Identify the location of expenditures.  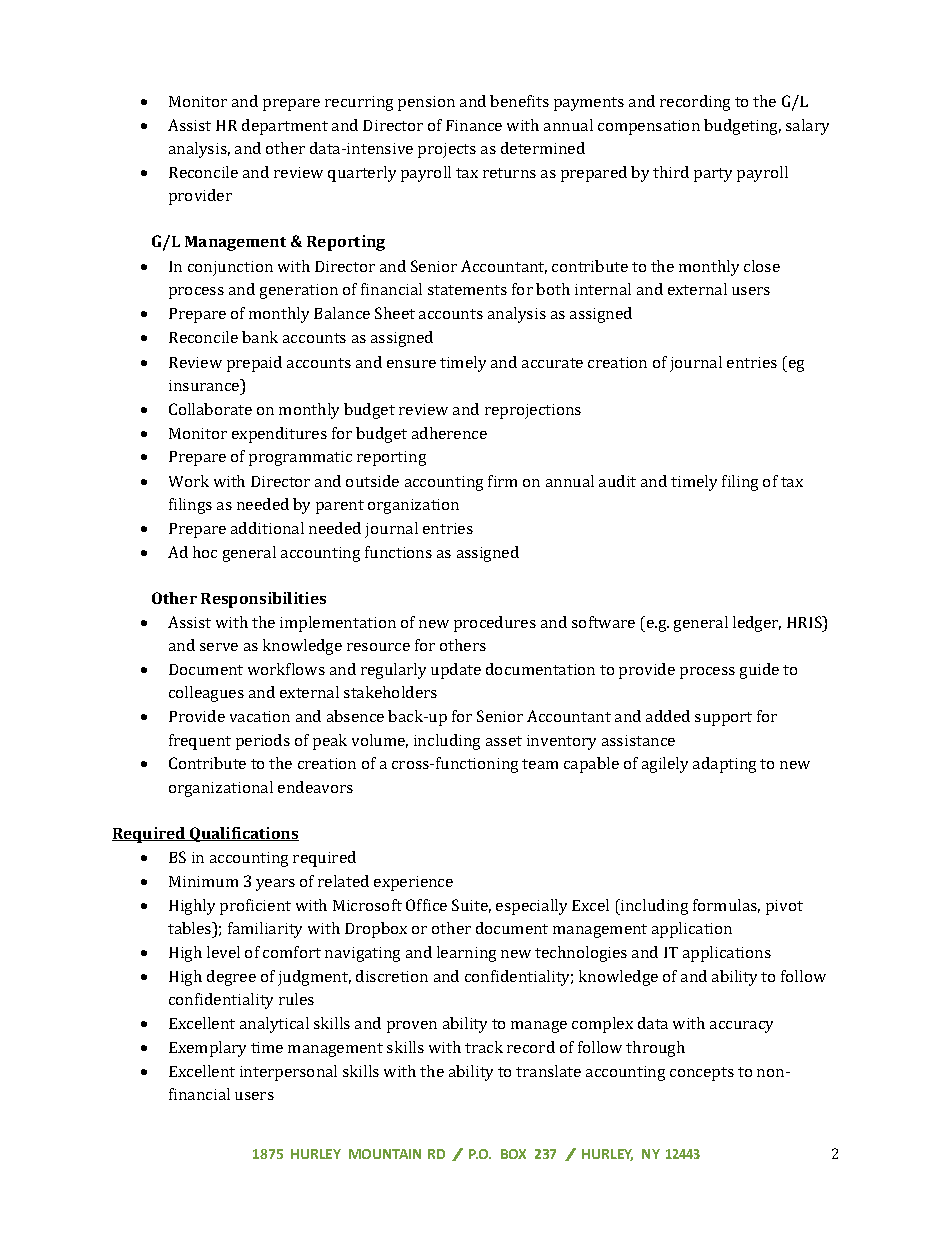
(279, 435).
